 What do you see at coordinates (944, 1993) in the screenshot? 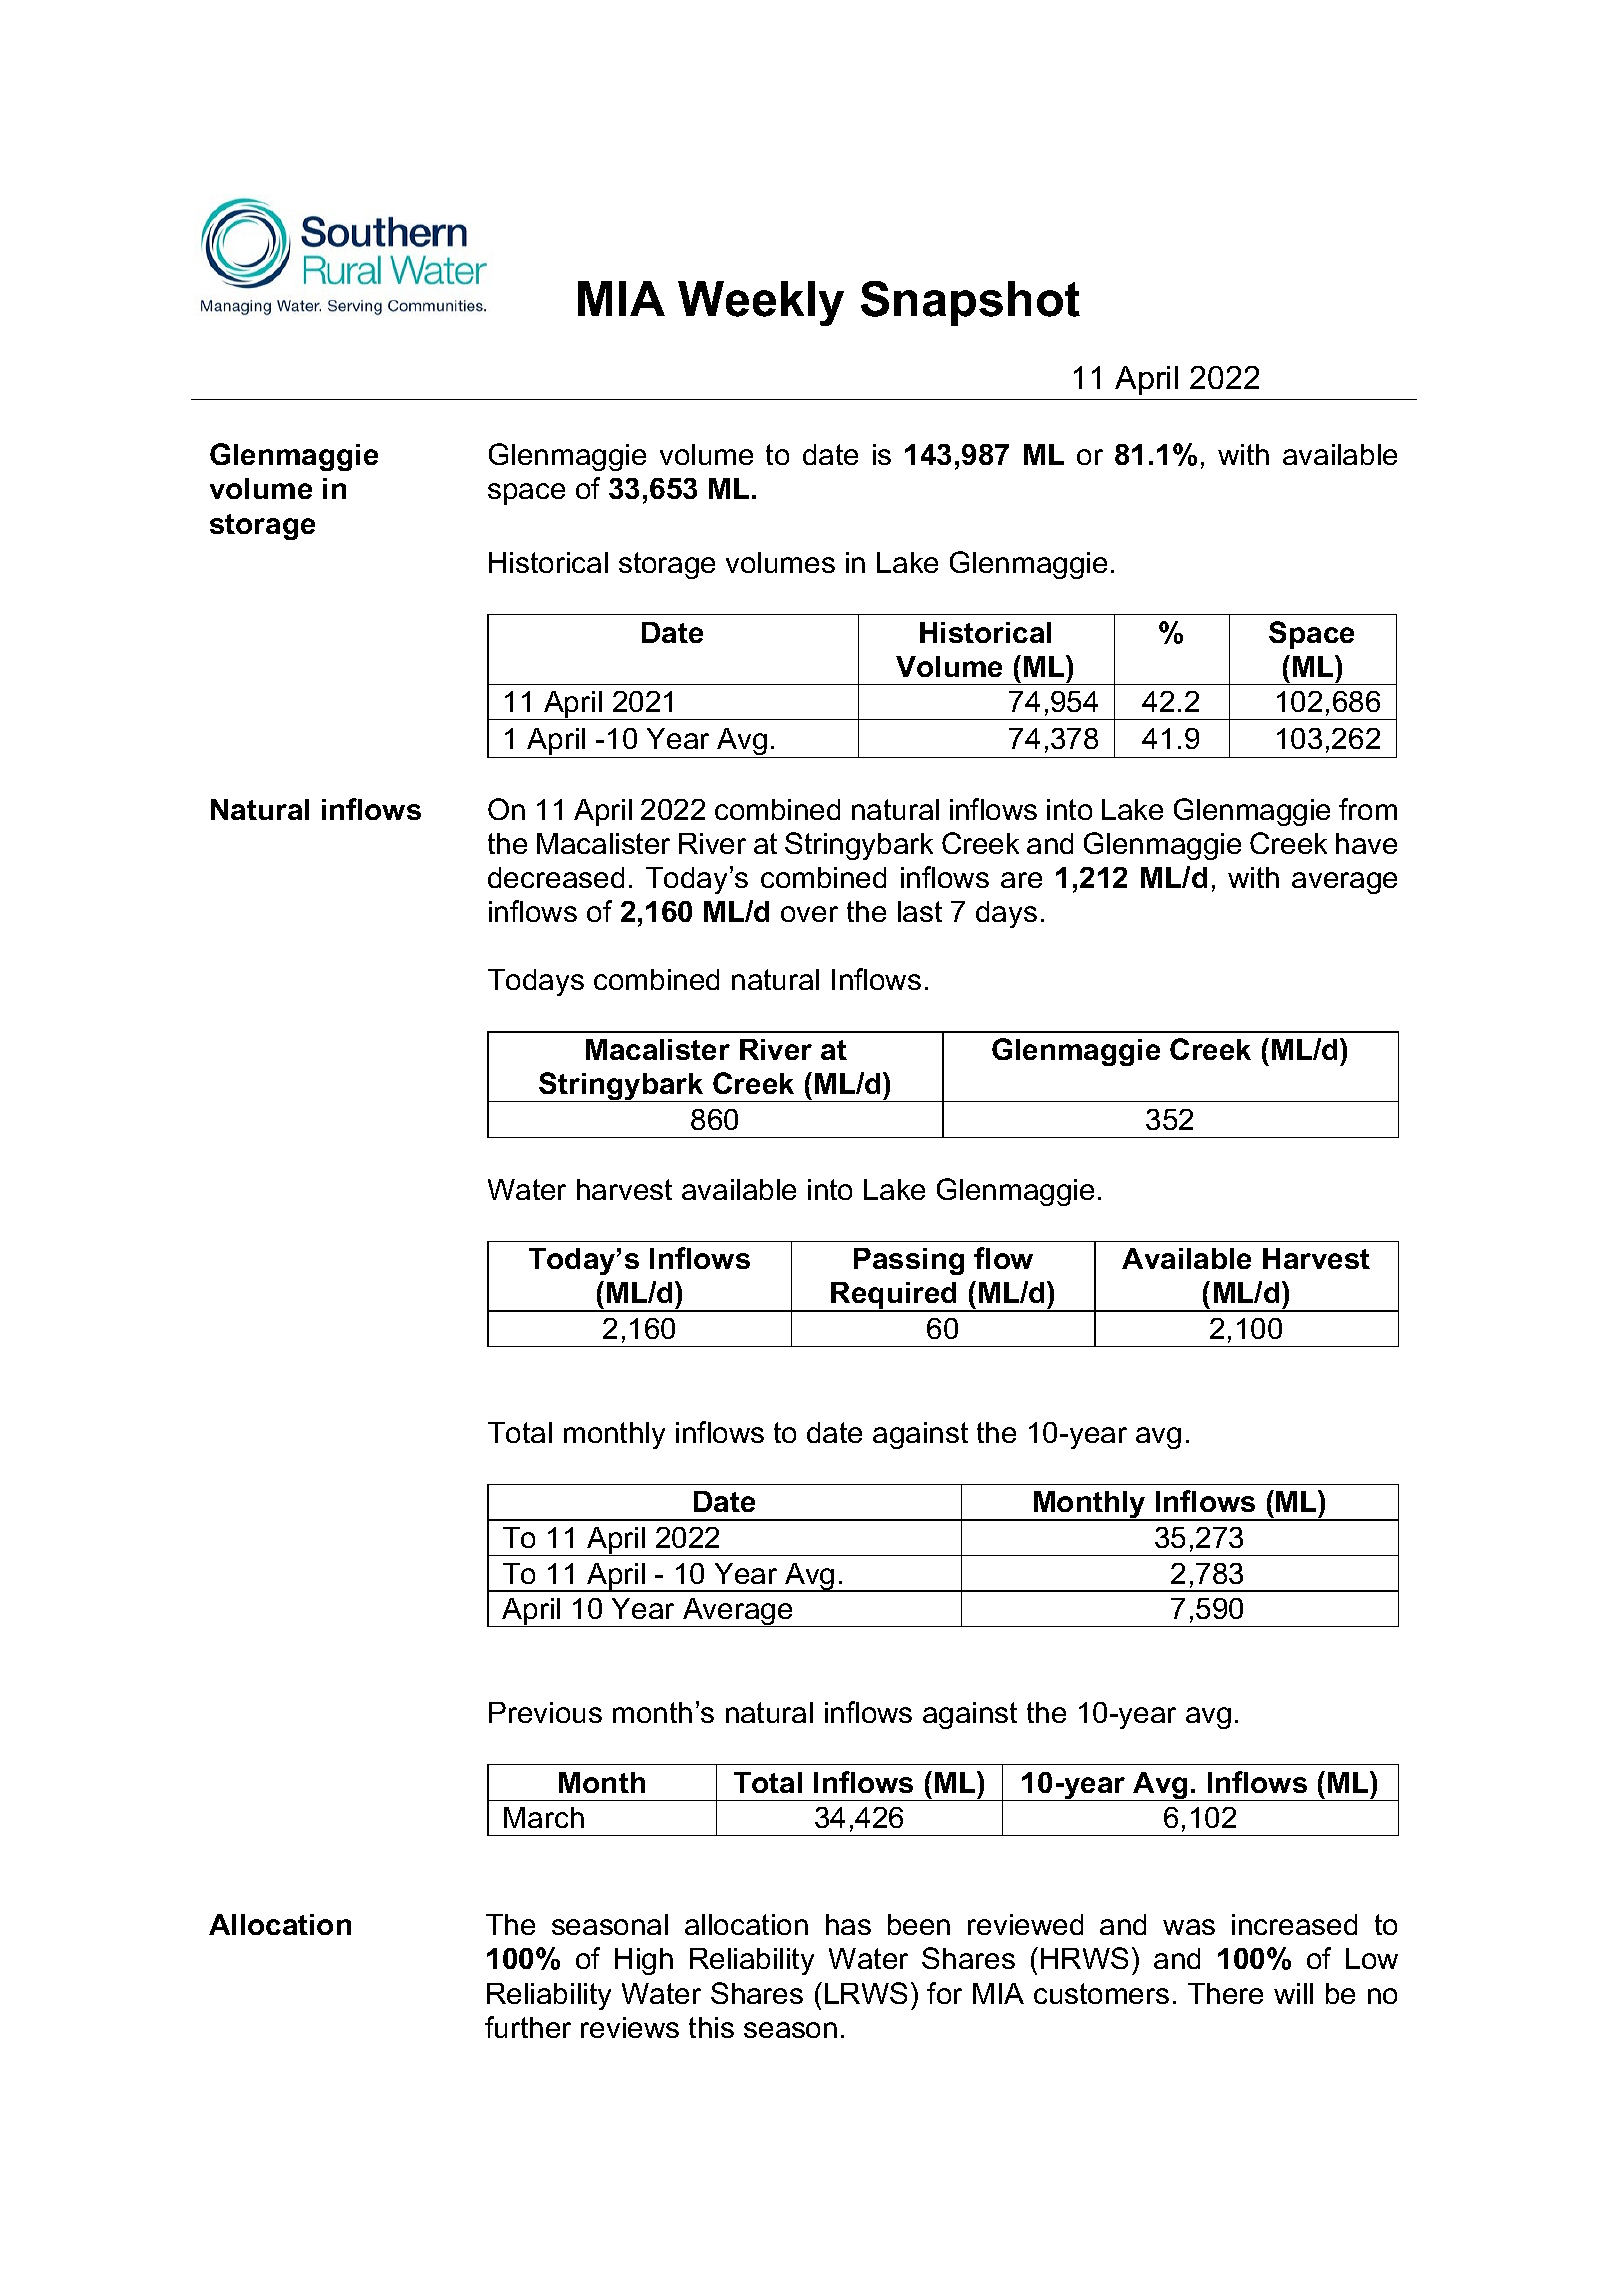
I see `for` at bounding box center [944, 1993].
